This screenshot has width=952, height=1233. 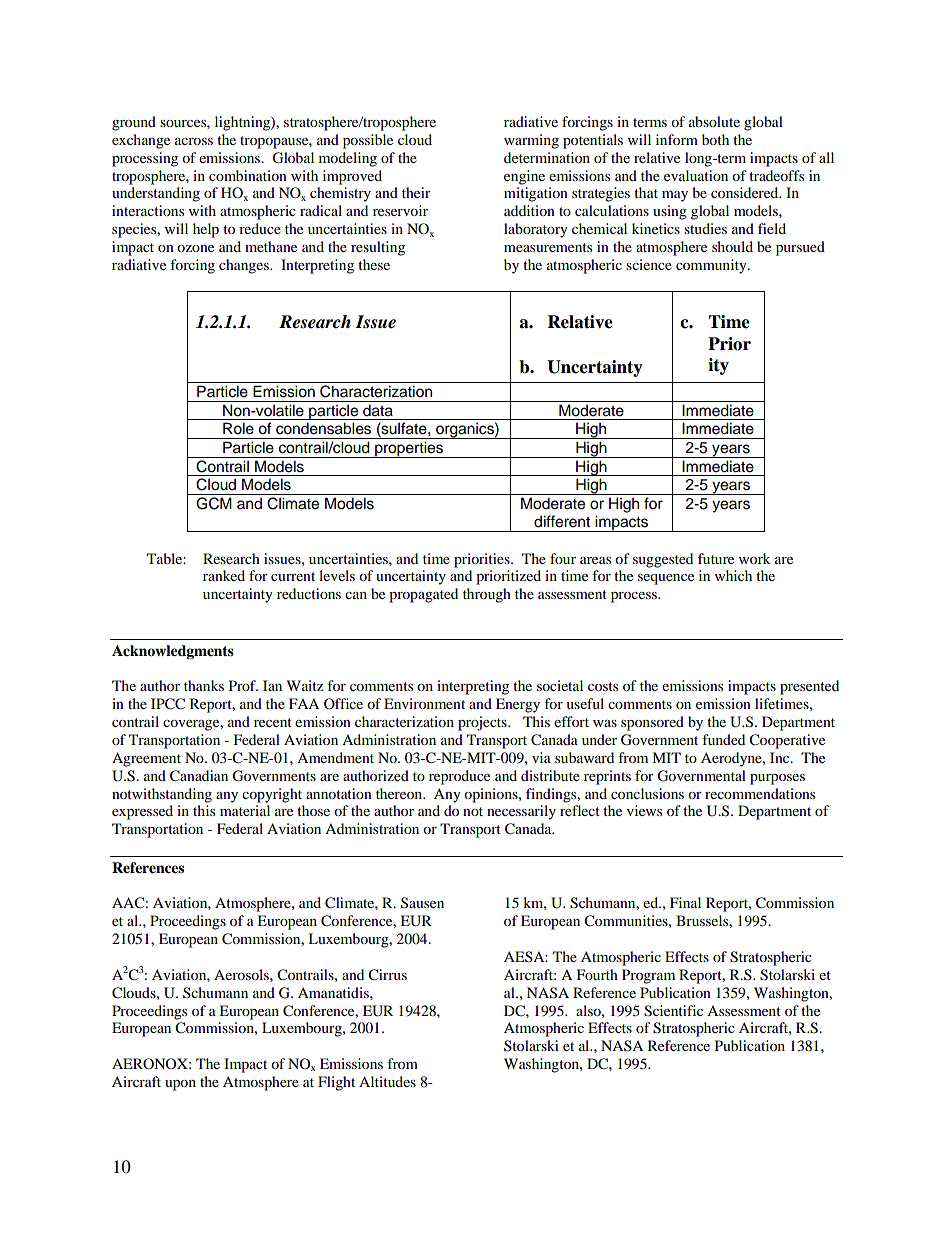 I want to click on Altitudes, so click(x=387, y=1081).
